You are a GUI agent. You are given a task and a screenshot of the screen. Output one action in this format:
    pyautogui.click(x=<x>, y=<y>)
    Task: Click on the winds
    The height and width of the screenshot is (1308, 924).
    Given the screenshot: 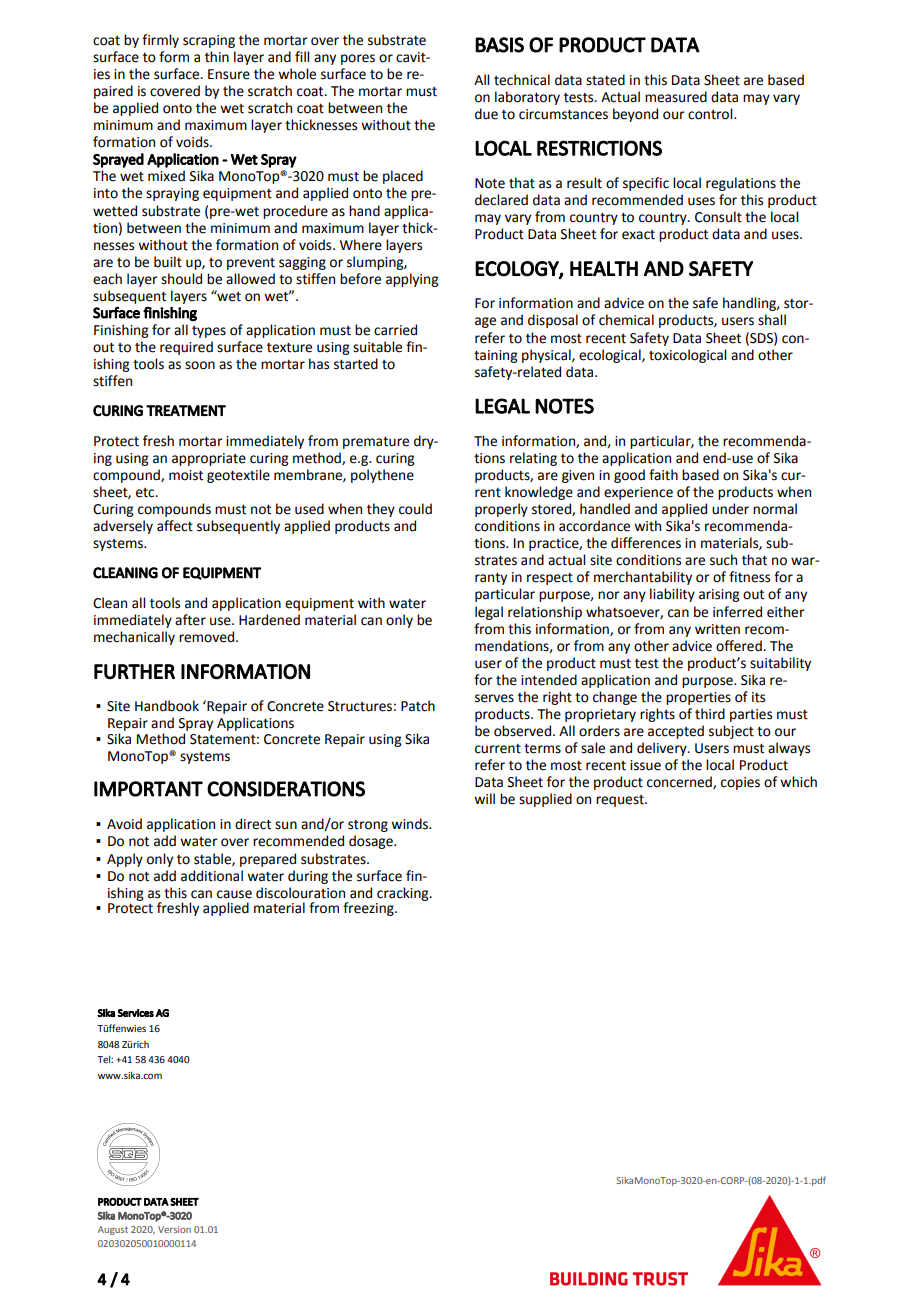 What is the action you would take?
    pyautogui.click(x=410, y=824)
